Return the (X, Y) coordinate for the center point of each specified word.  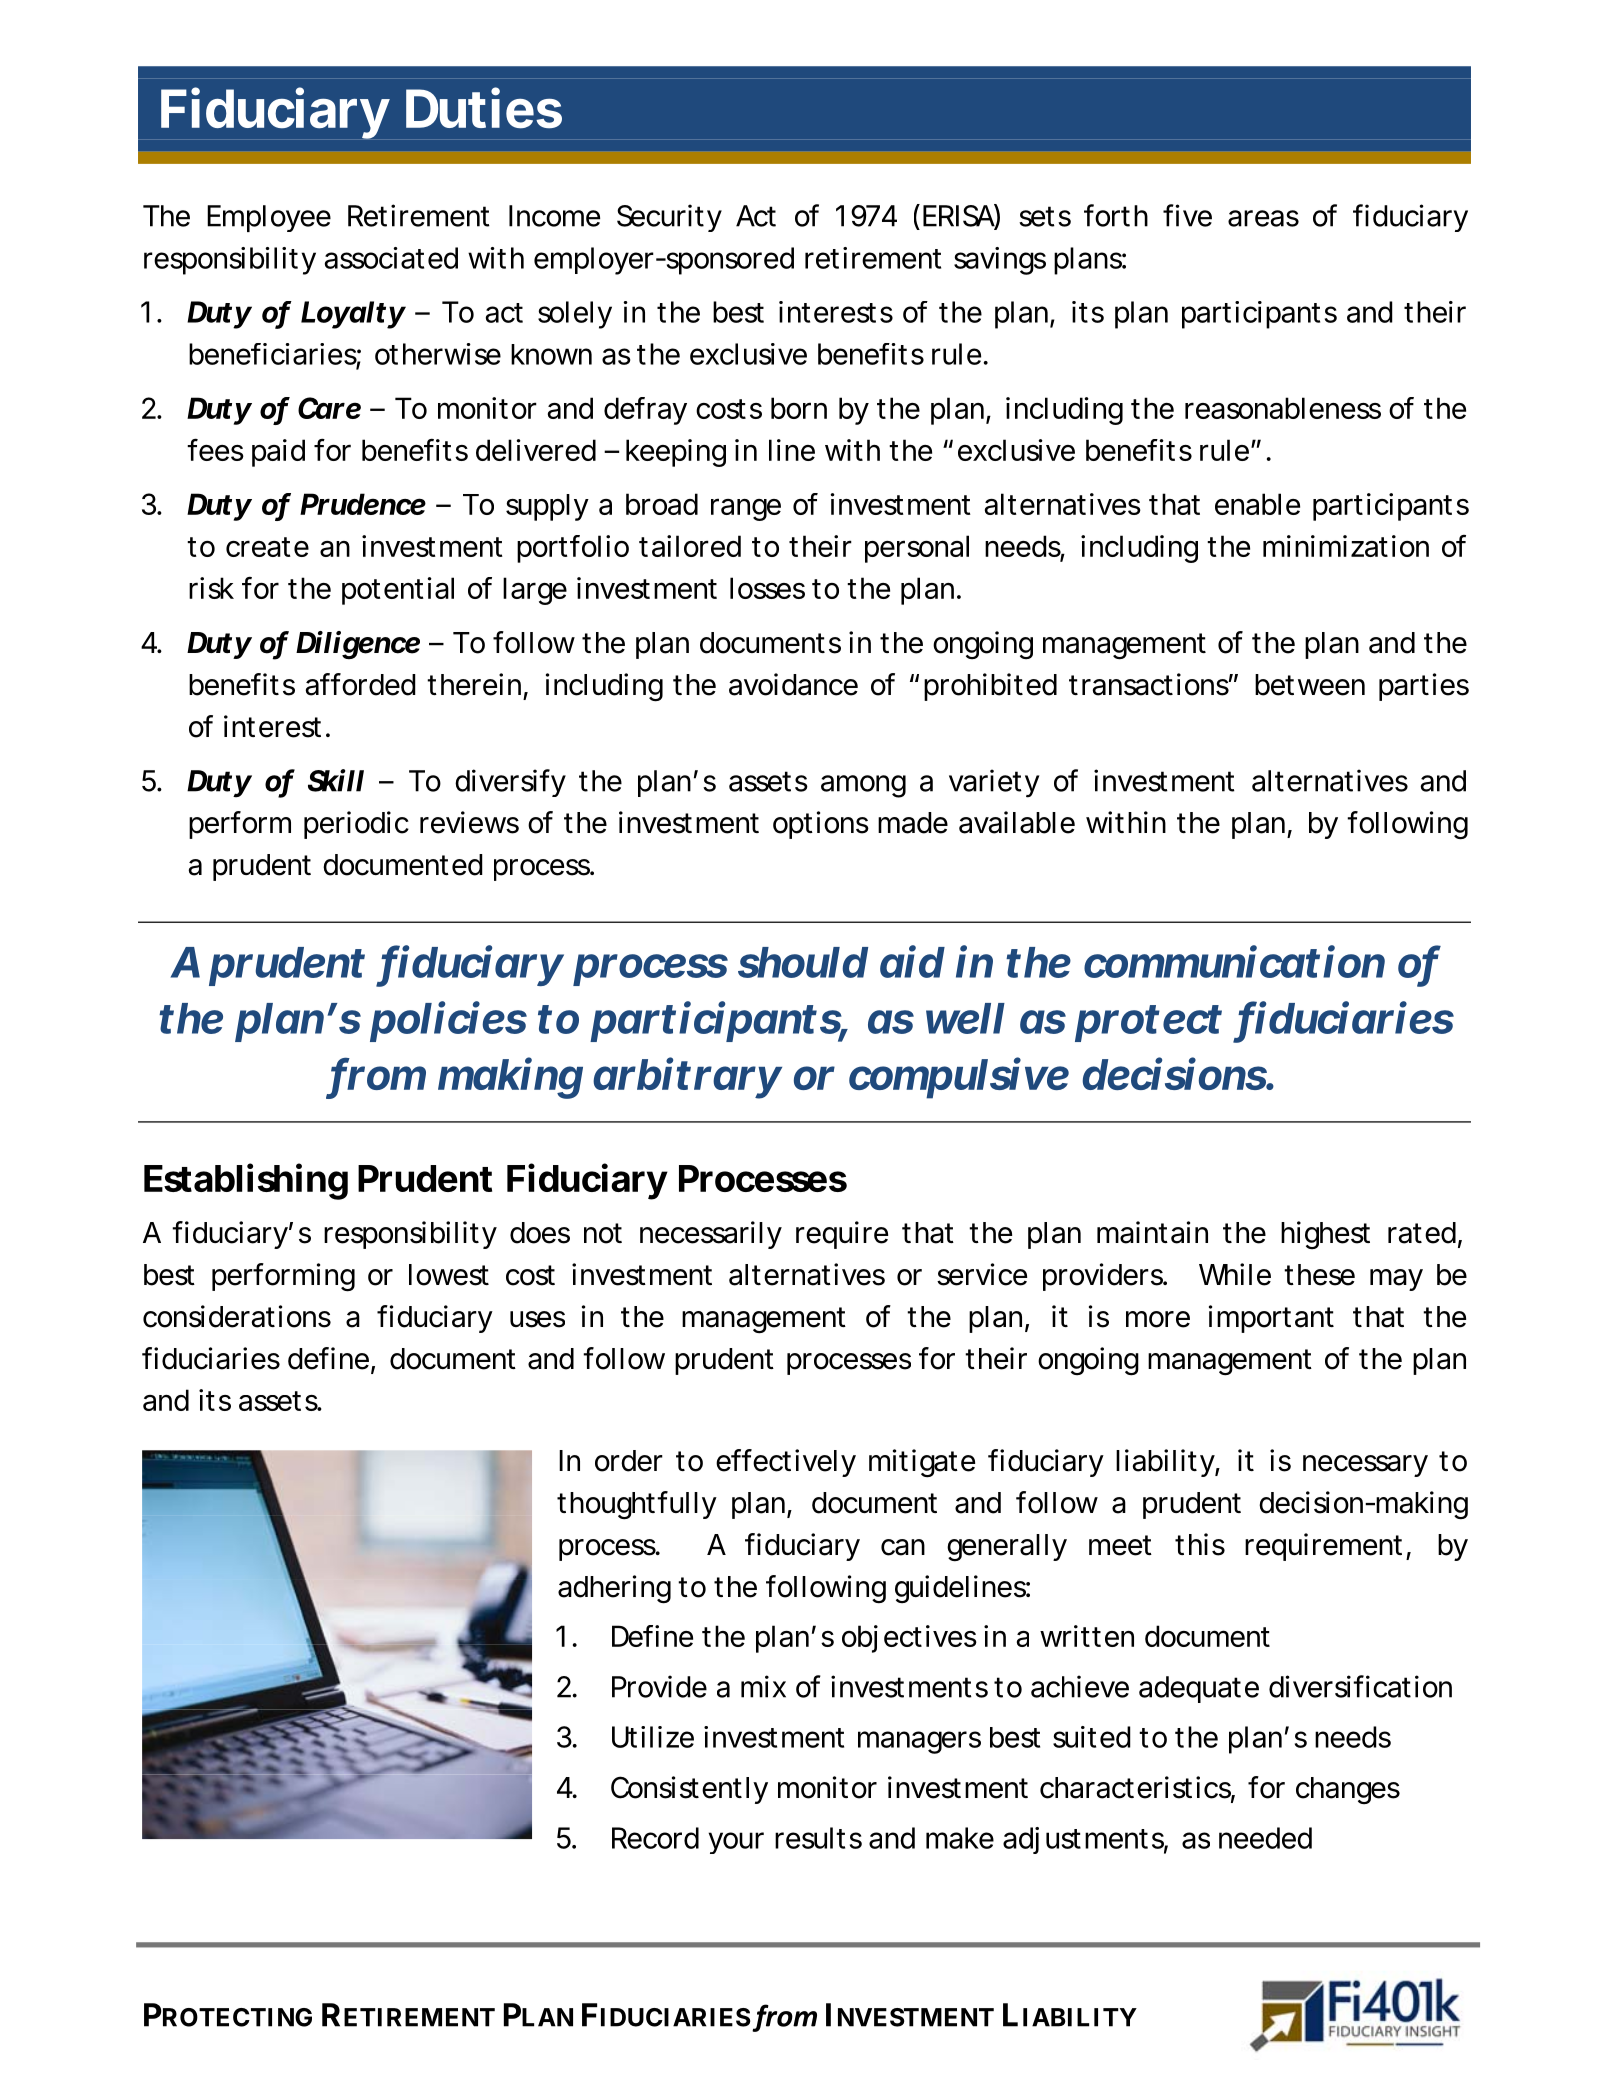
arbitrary (686, 1078)
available (1017, 822)
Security (669, 218)
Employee (269, 218)
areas (1263, 218)
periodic (356, 825)
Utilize (653, 1737)
